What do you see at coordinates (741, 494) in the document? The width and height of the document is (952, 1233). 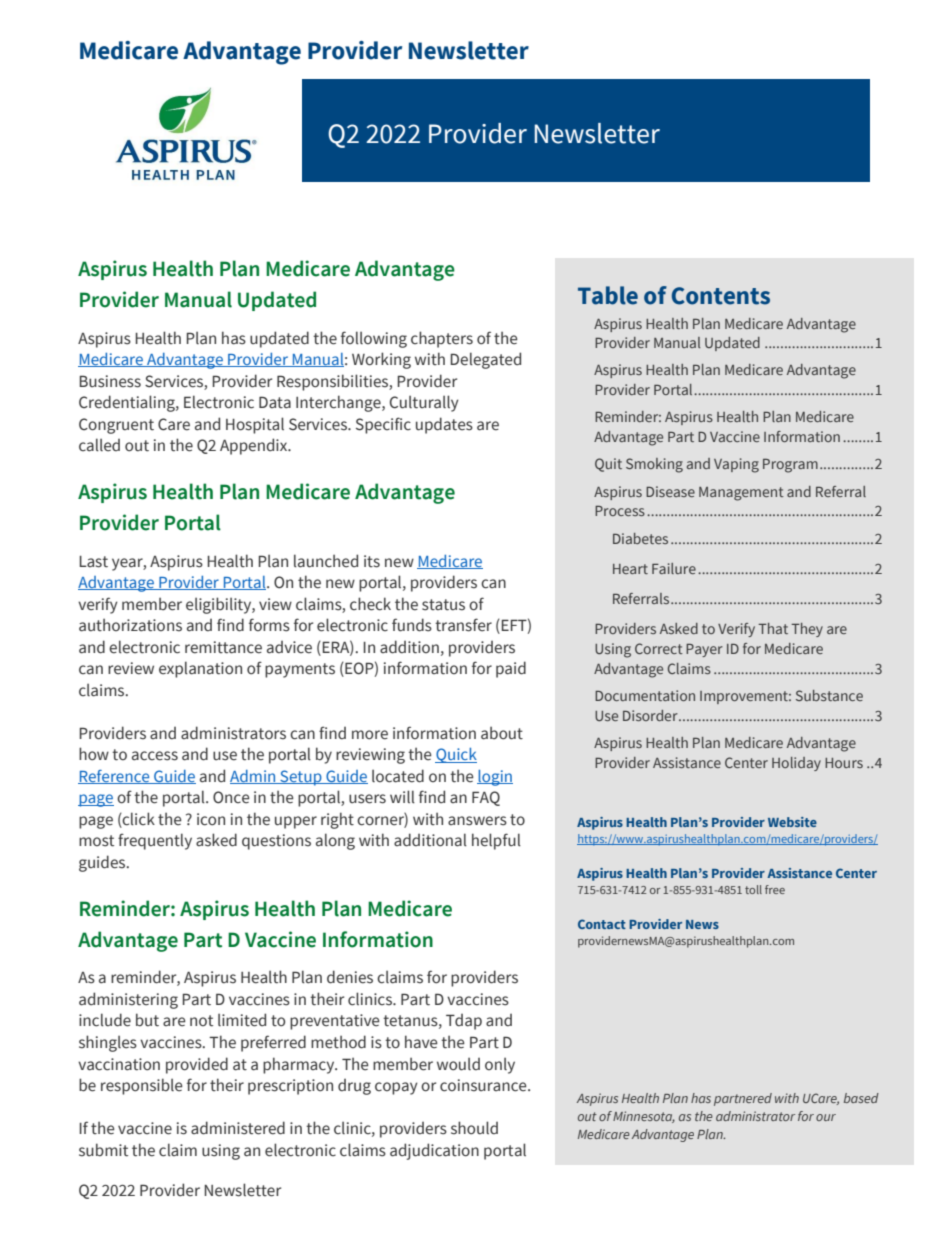 I see `Management` at bounding box center [741, 494].
